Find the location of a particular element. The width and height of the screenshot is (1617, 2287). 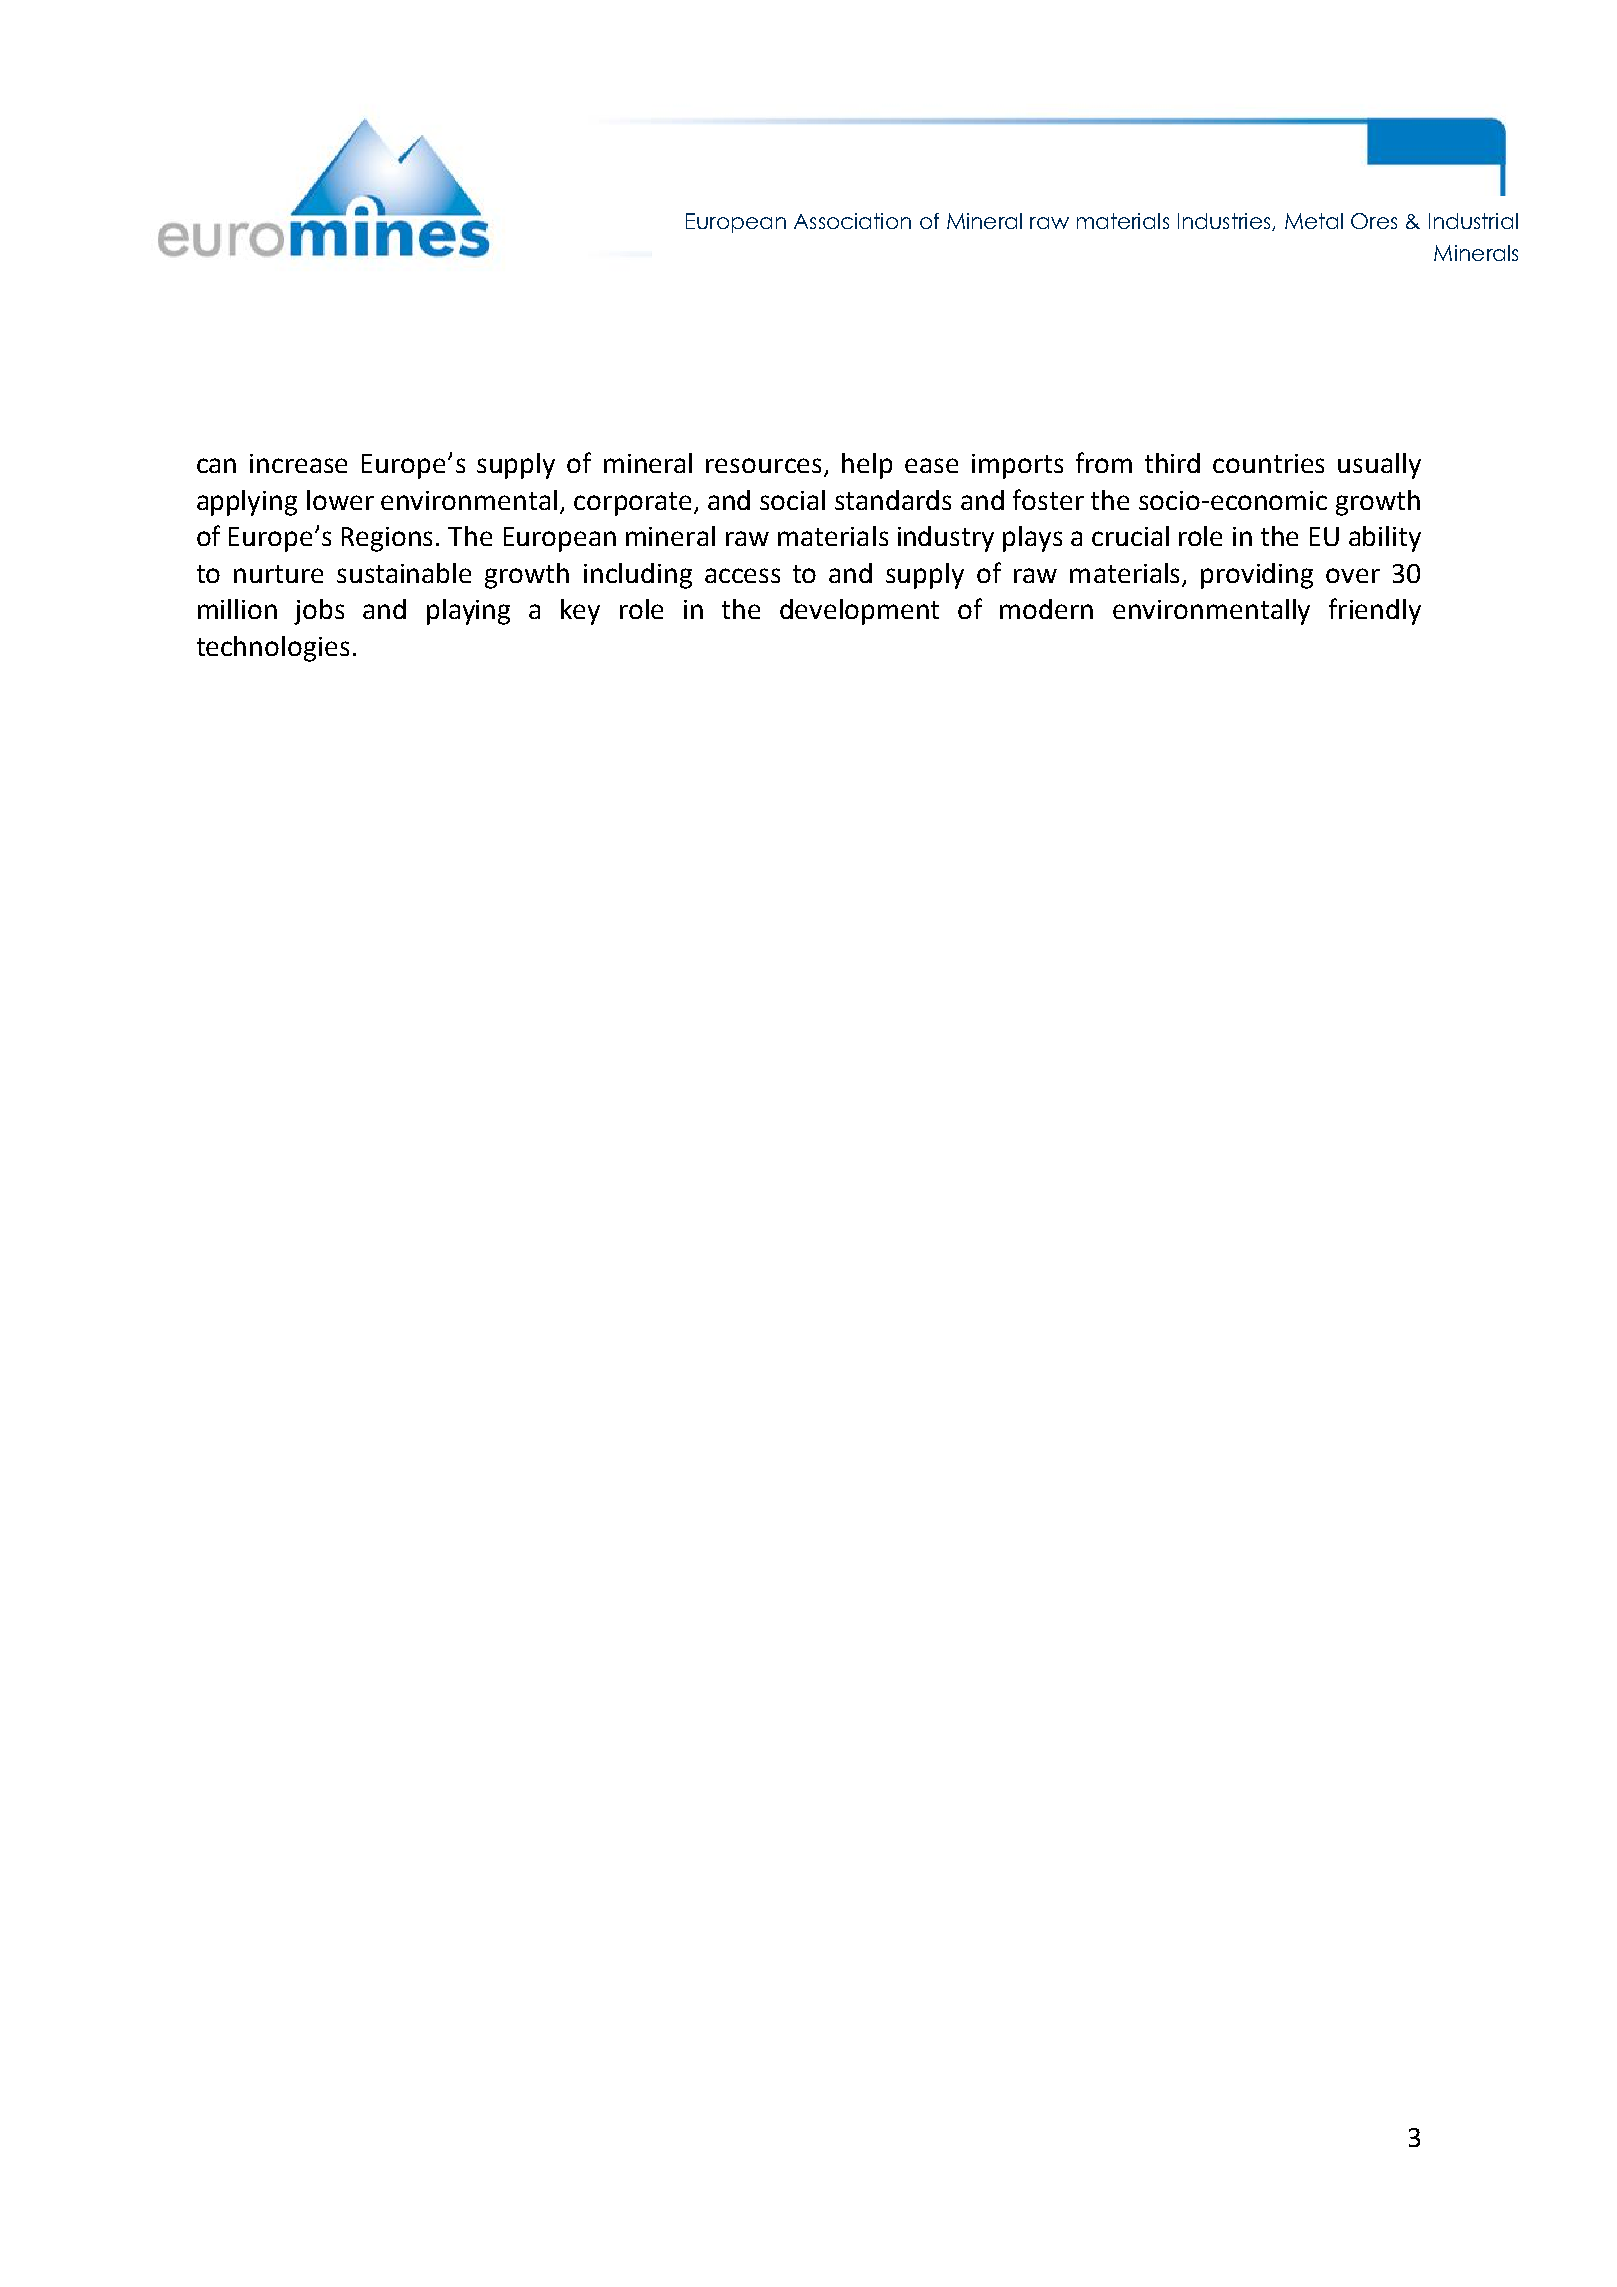

can is located at coordinates (216, 465).
